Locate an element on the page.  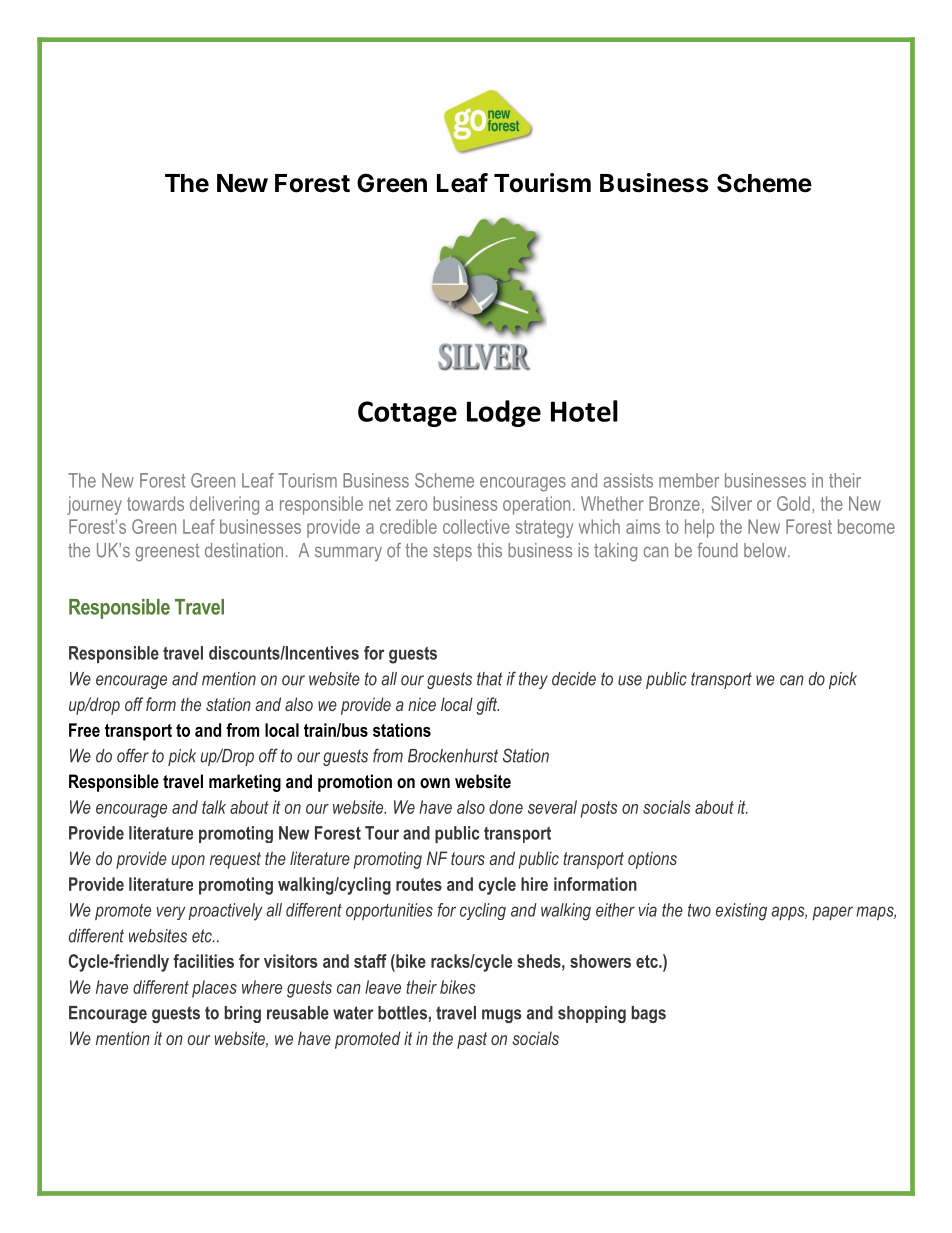
existing is located at coordinates (741, 912).
